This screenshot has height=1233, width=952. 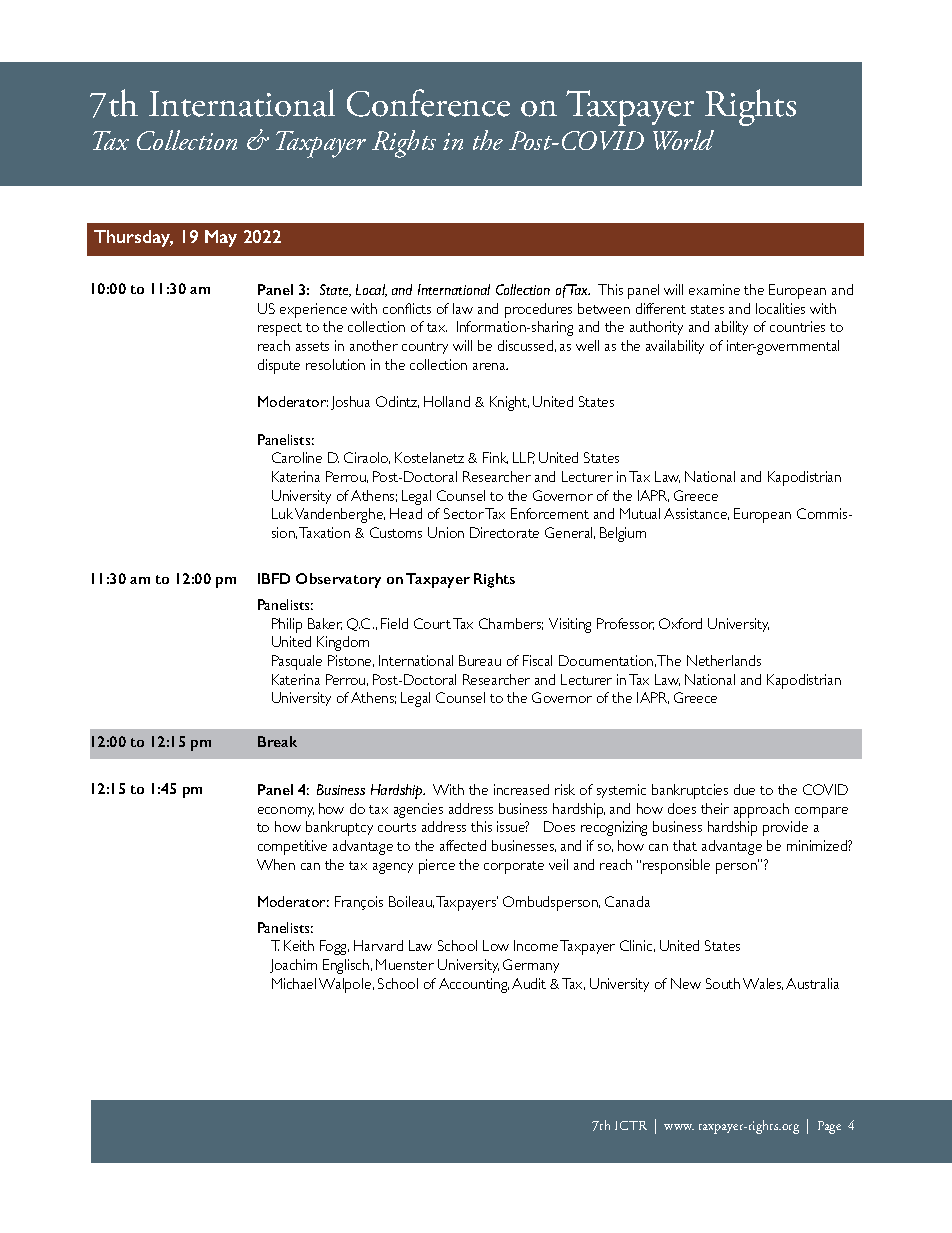 I want to click on When, so click(x=276, y=864).
